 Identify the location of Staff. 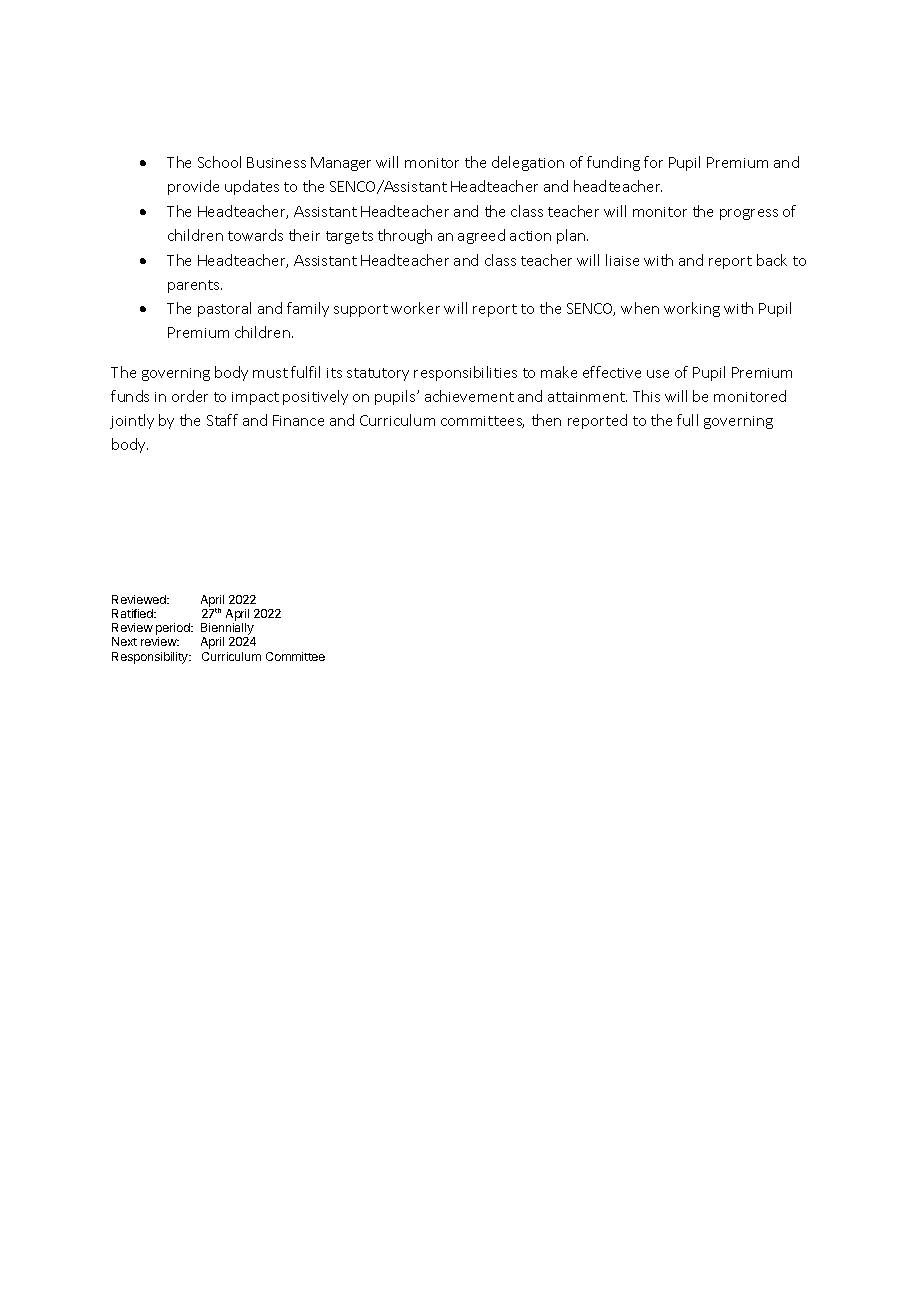
(222, 420).
